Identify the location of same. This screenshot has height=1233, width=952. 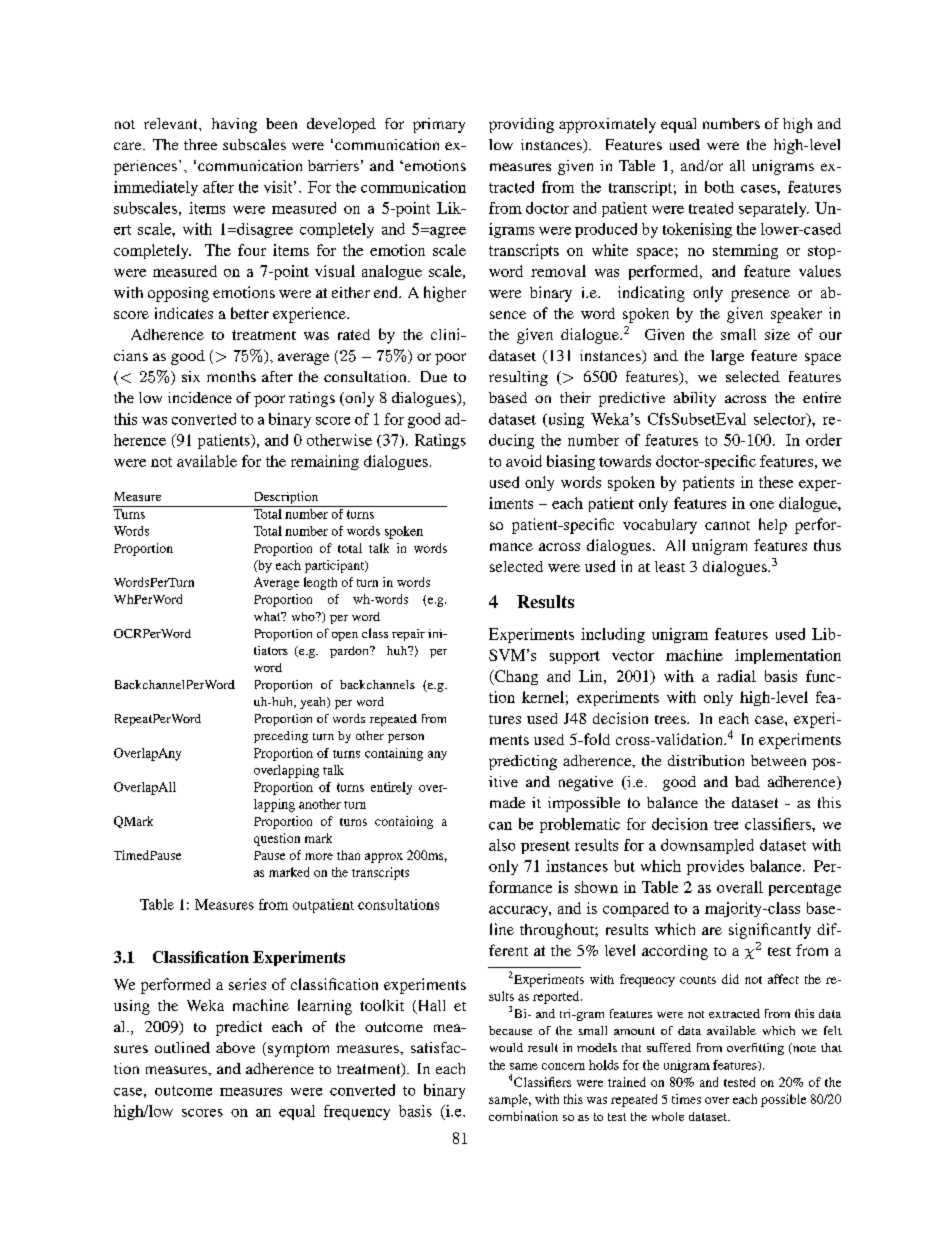
(524, 1066).
